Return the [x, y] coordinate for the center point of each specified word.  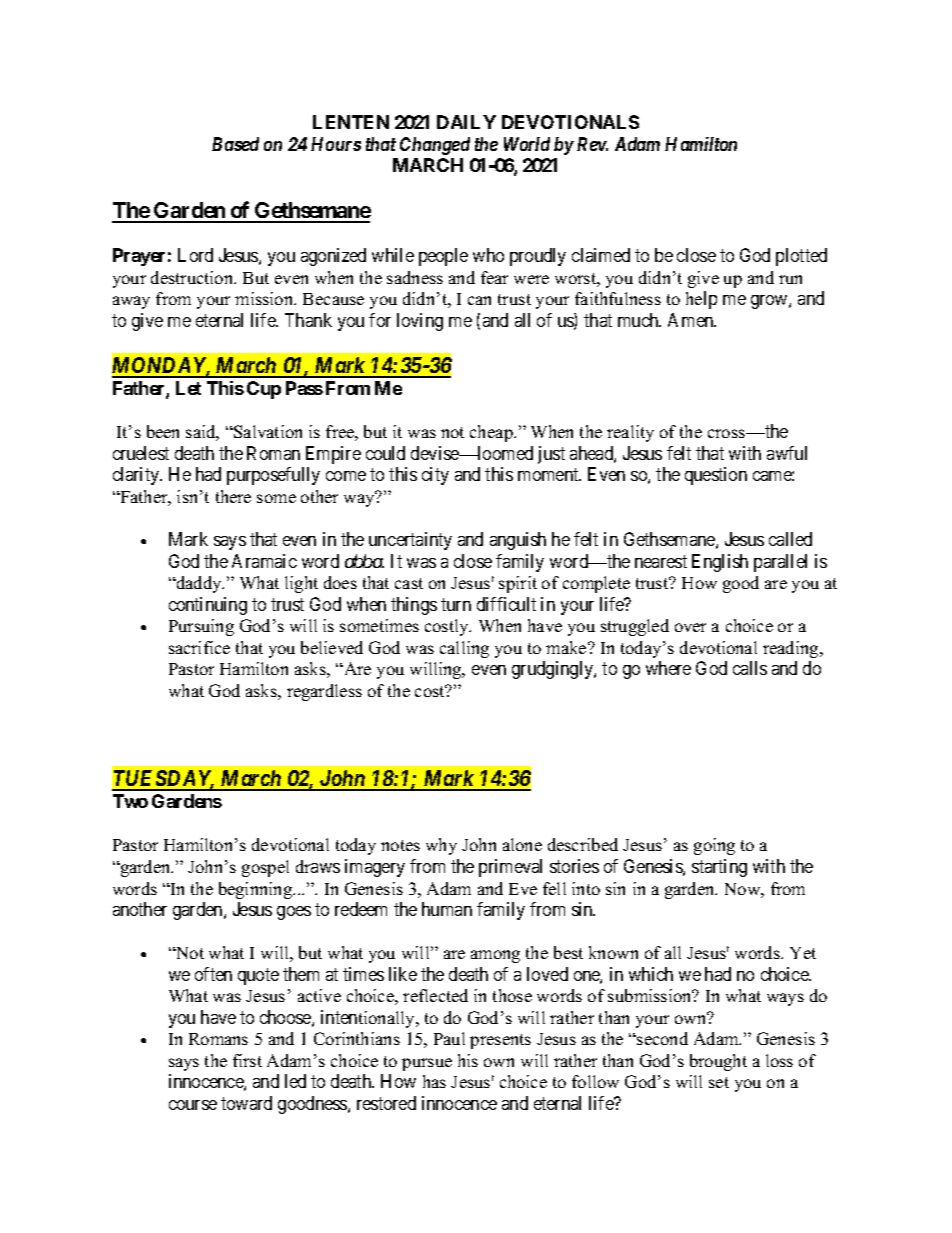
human [447, 909]
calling [464, 649]
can [479, 300]
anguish [518, 541]
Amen [692, 320]
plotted [801, 257]
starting [719, 868]
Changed [435, 146]
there [233, 496]
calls [750, 668]
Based [235, 144]
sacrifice [199, 647]
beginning [257, 890]
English [720, 563]
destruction [193, 277]
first [247, 1060]
